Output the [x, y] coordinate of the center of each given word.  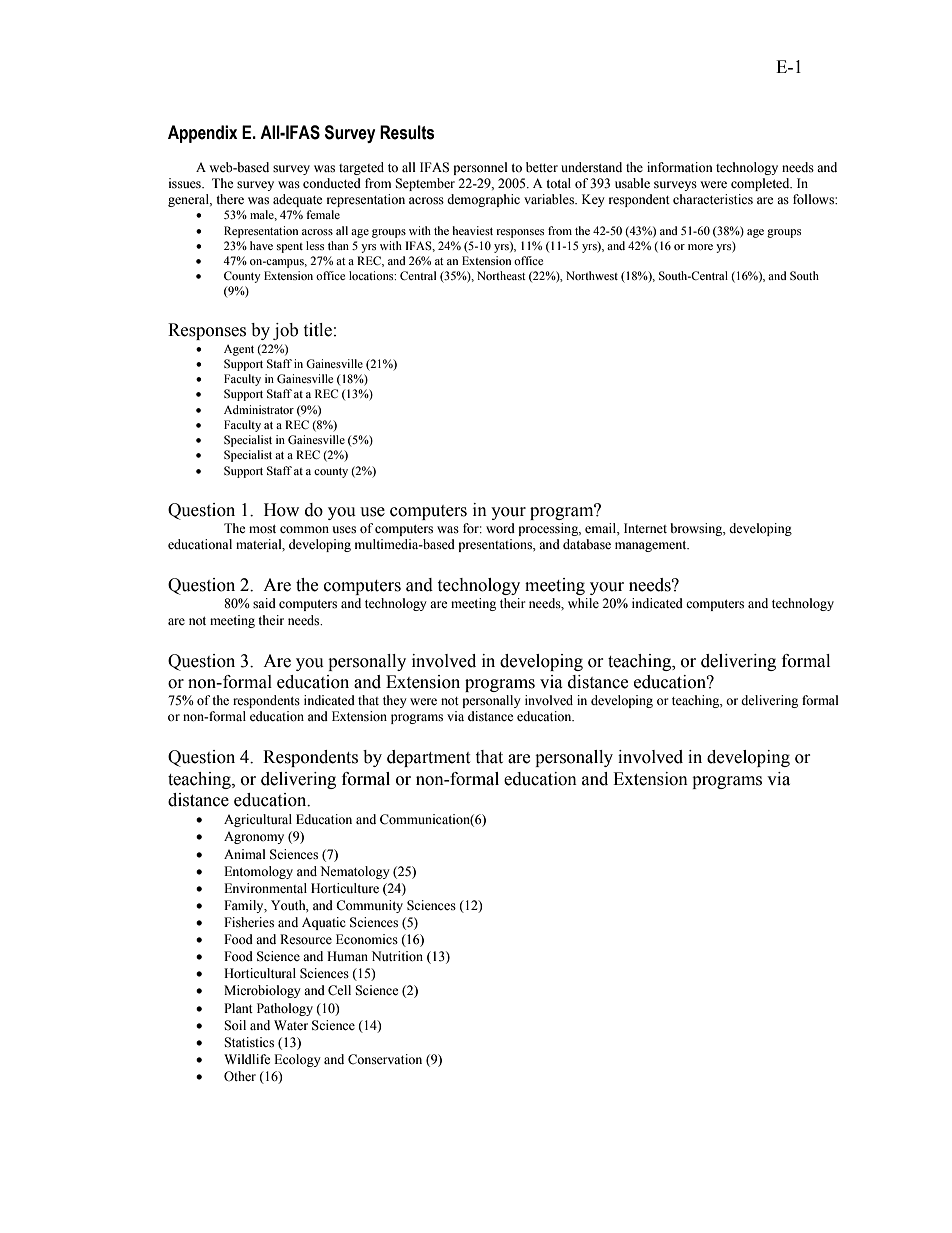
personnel [480, 168]
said [264, 603]
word [500, 528]
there [230, 199]
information [680, 167]
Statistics [249, 1042]
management [652, 546]
